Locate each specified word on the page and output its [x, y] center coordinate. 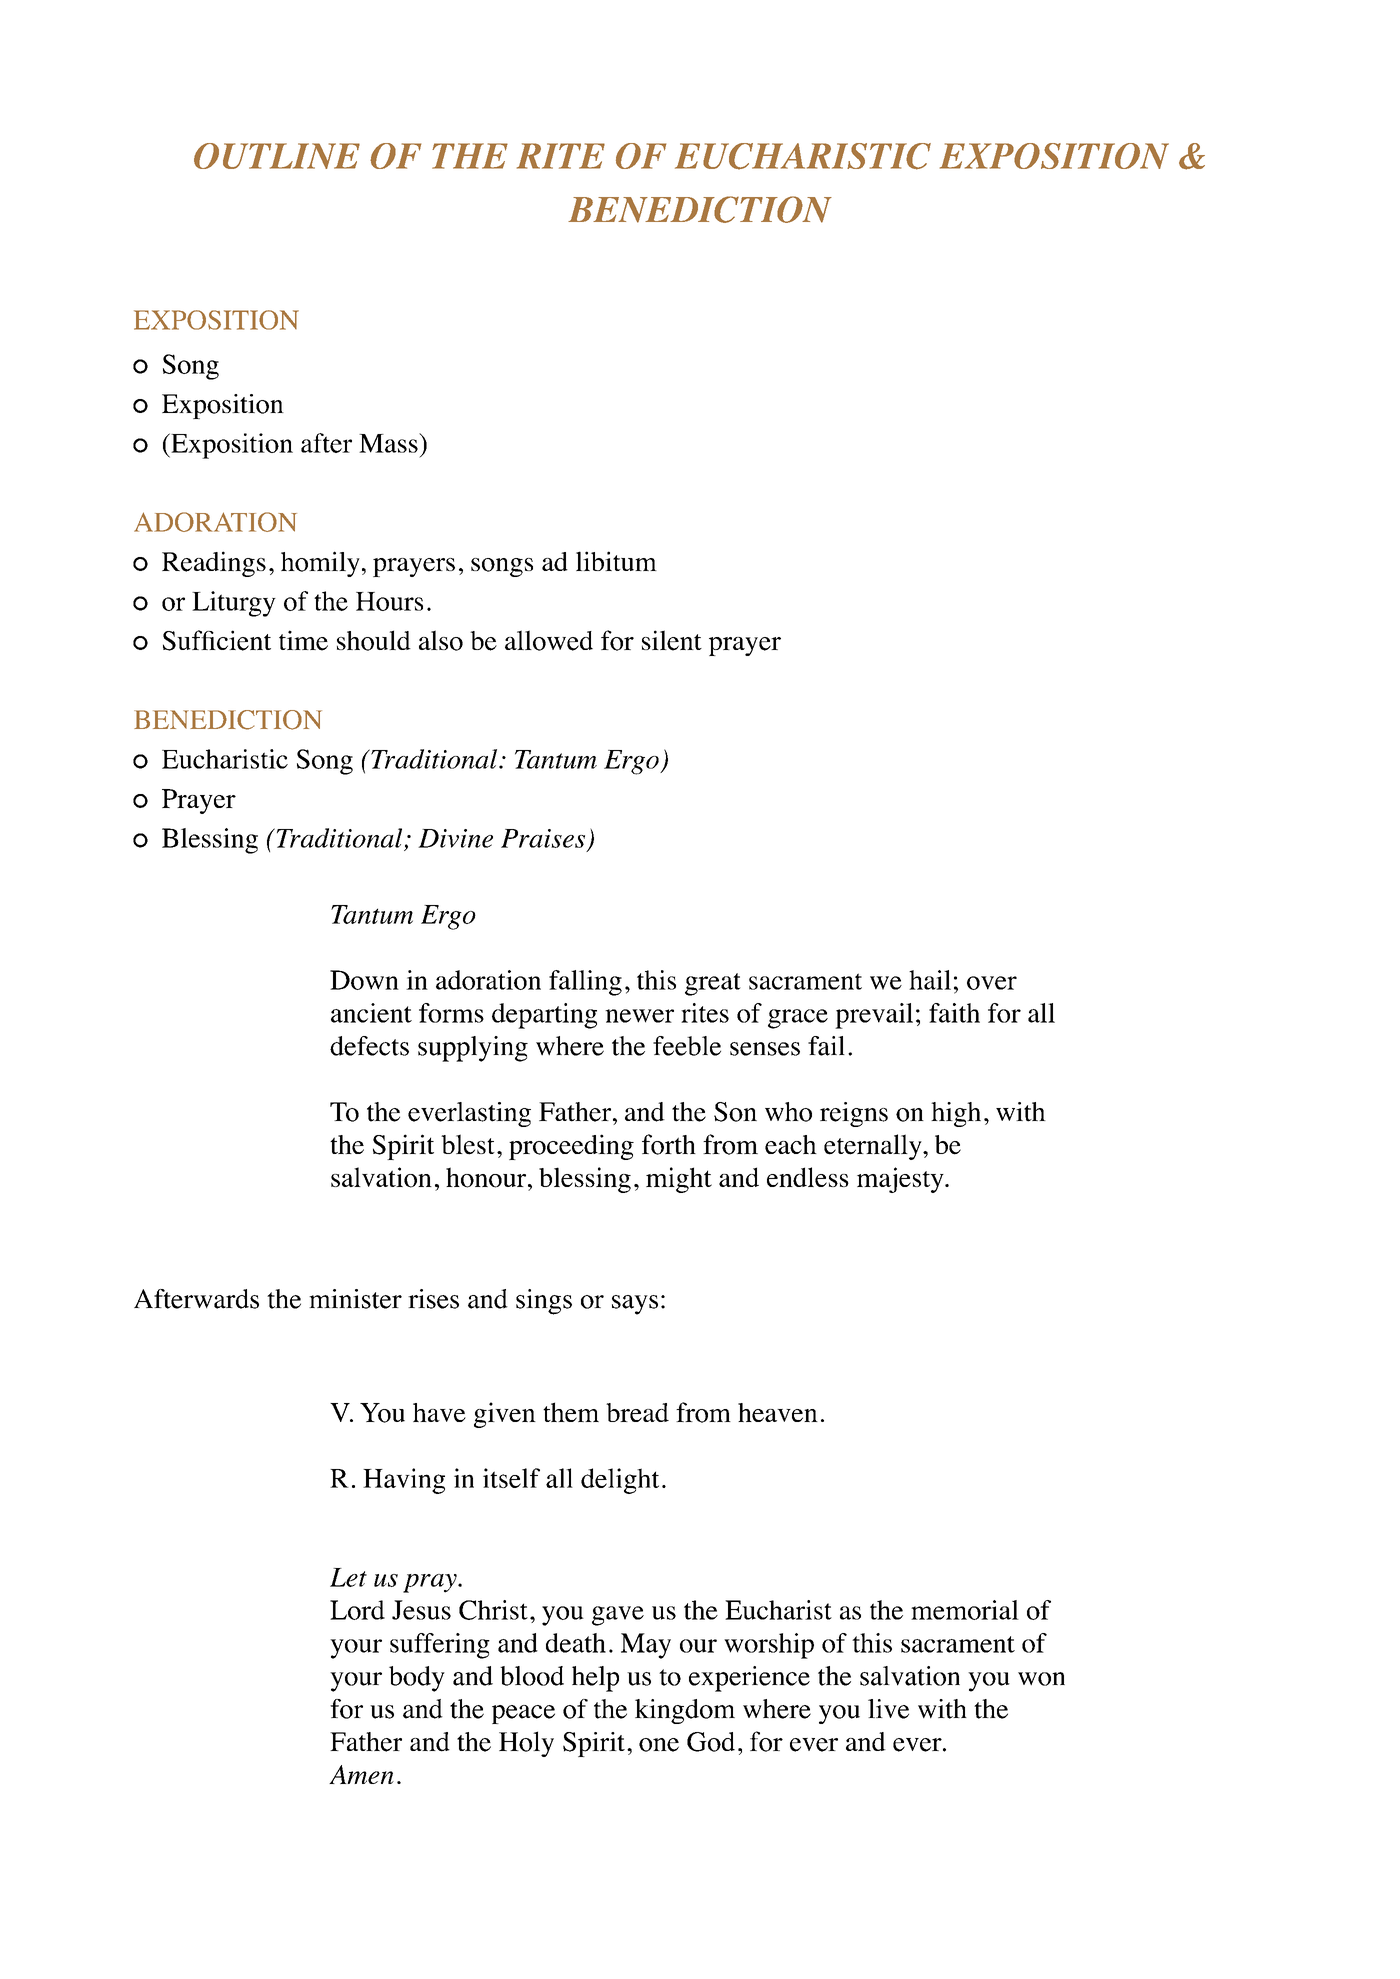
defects [369, 1046]
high [956, 1114]
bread [637, 1412]
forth [669, 1144]
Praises [543, 838]
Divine [455, 838]
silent [672, 640]
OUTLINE [277, 156]
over [992, 983]
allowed [549, 640]
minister [355, 1299]
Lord [357, 1610]
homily [320, 564]
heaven [778, 1412]
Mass [389, 443]
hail [930, 980]
